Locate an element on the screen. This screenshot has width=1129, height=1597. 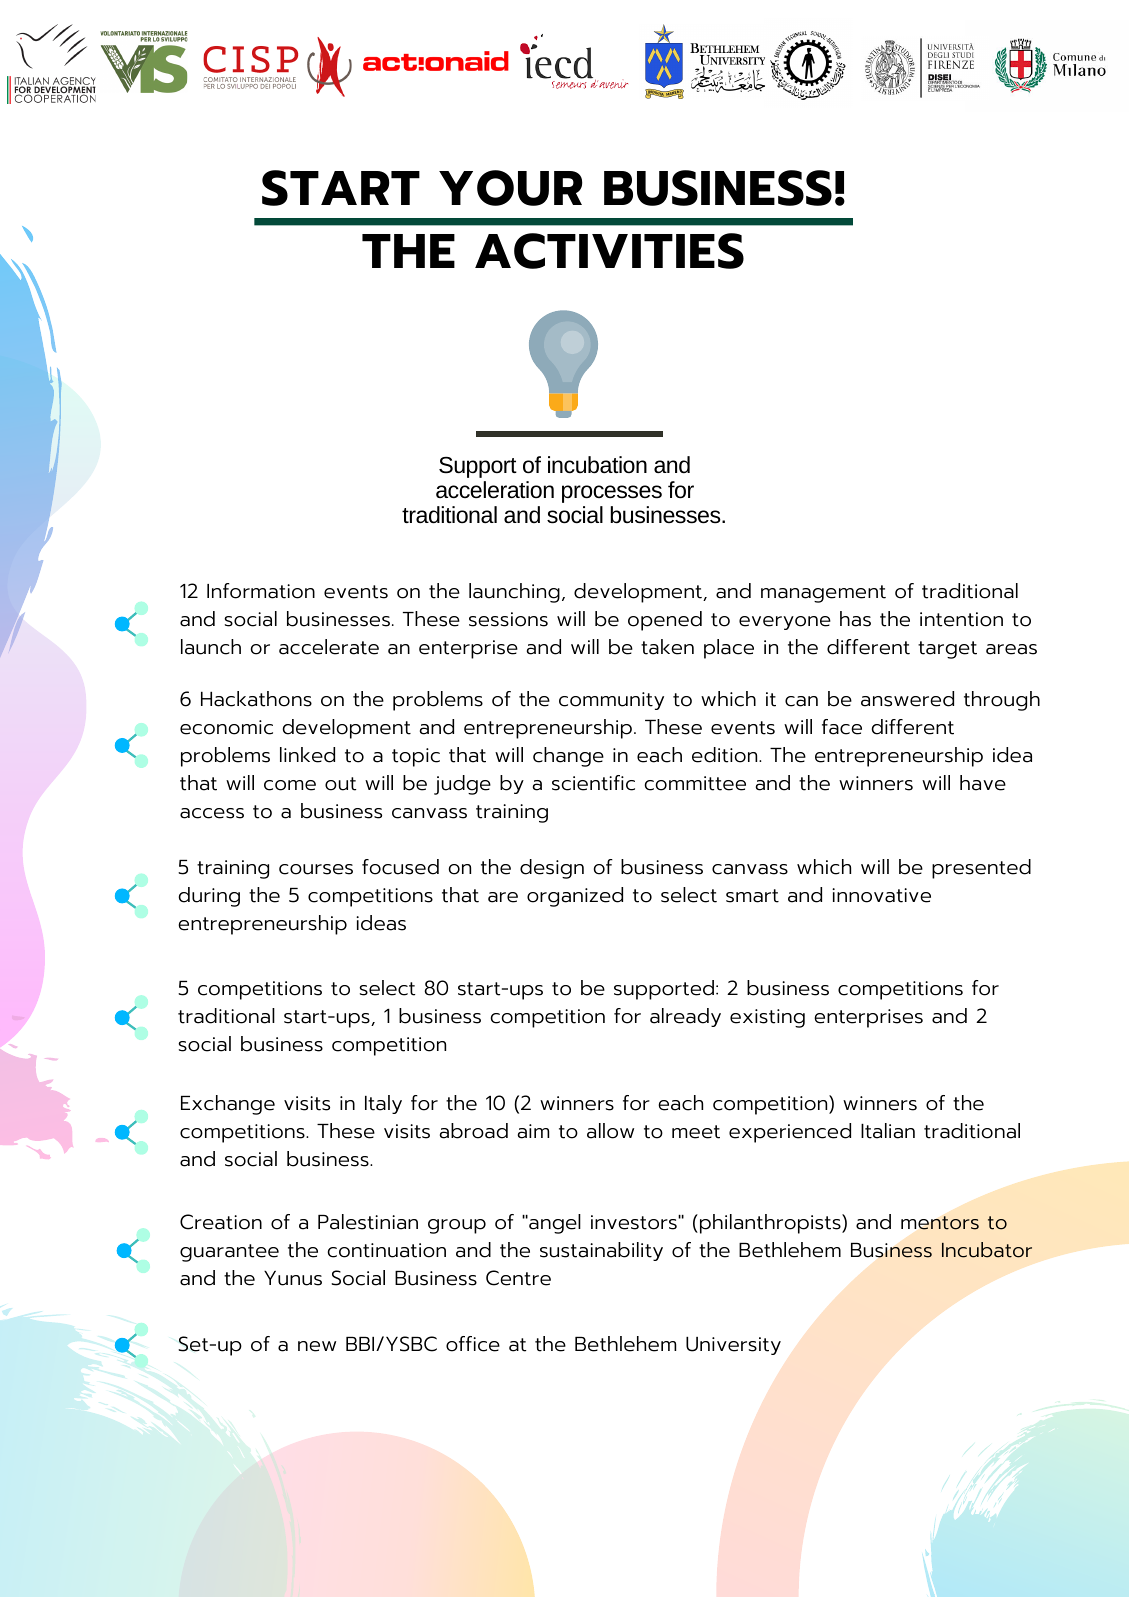
linked is located at coordinates (307, 755).
